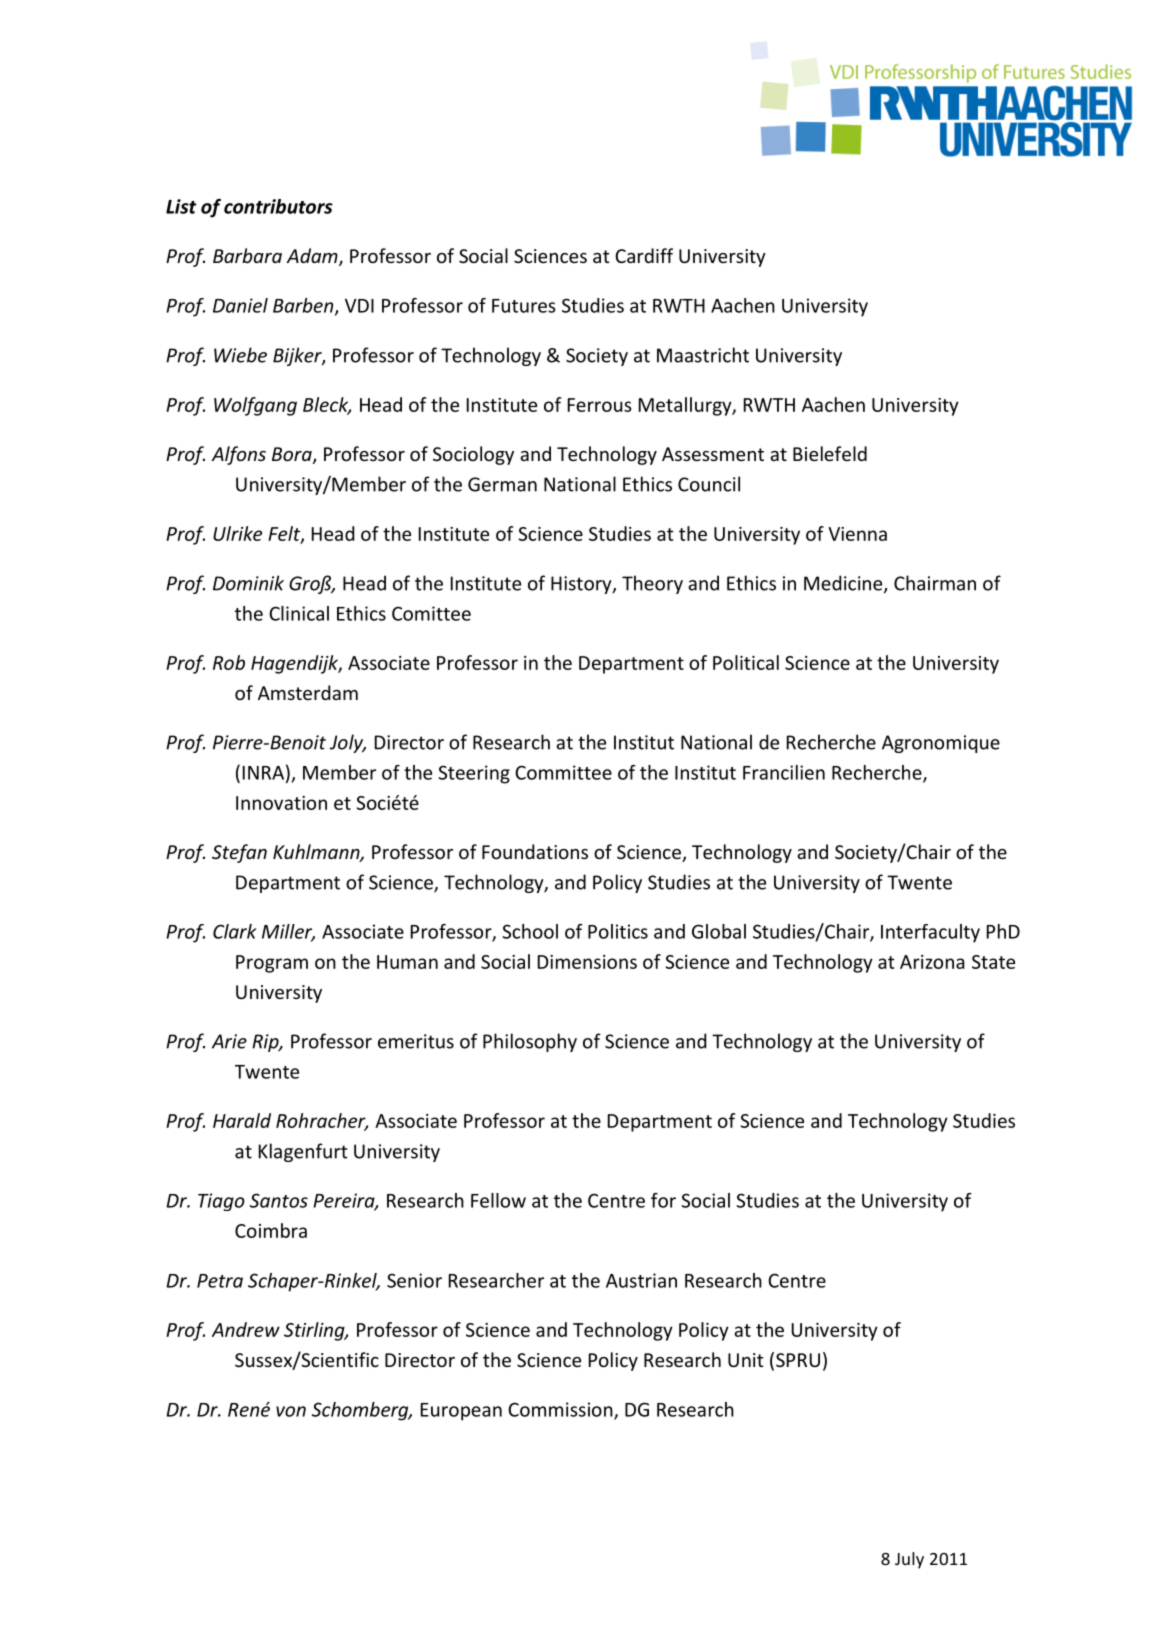  What do you see at coordinates (535, 851) in the page?
I see `Foundations` at bounding box center [535, 851].
